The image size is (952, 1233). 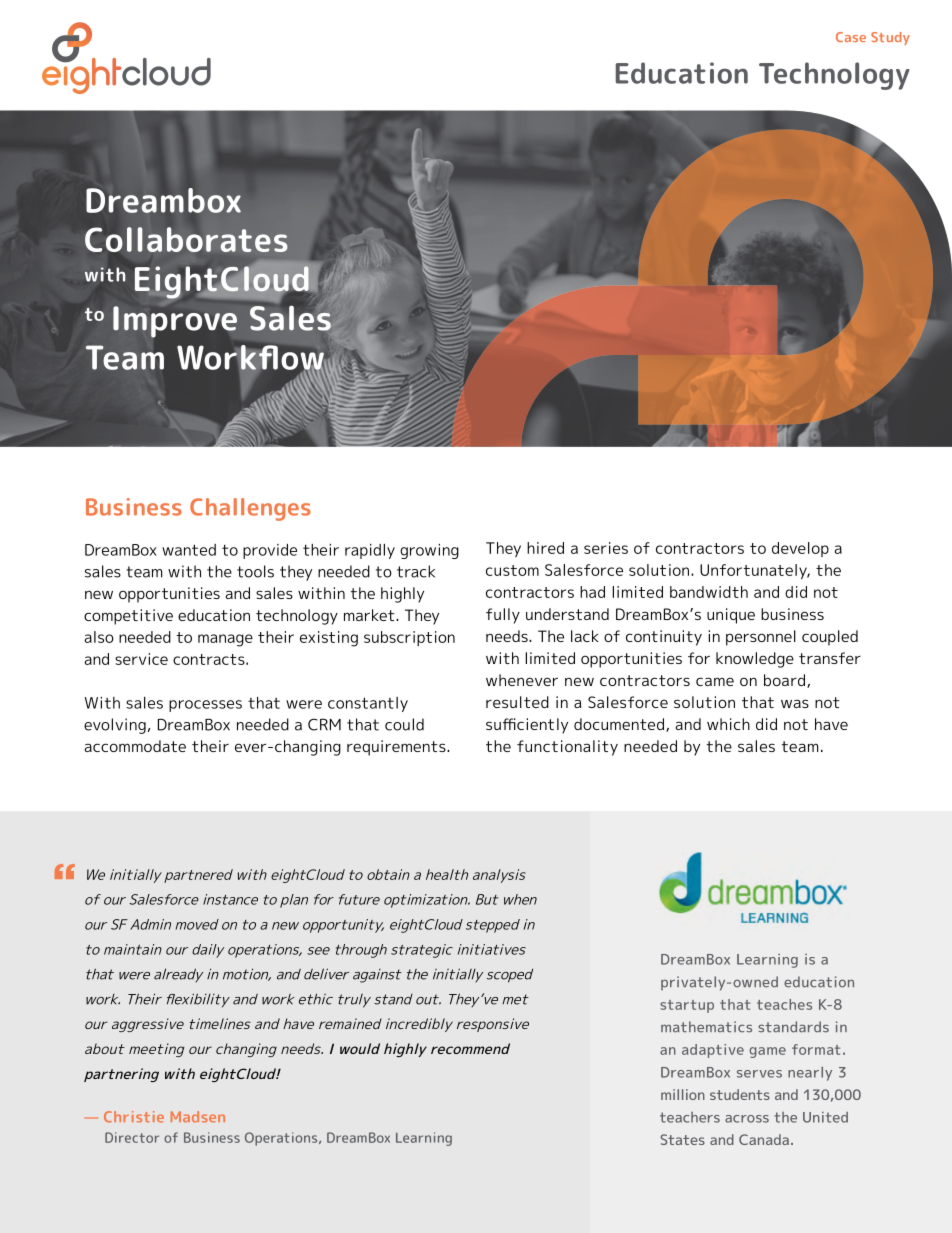 What do you see at coordinates (198, 1117) in the document?
I see `Madsen` at bounding box center [198, 1117].
